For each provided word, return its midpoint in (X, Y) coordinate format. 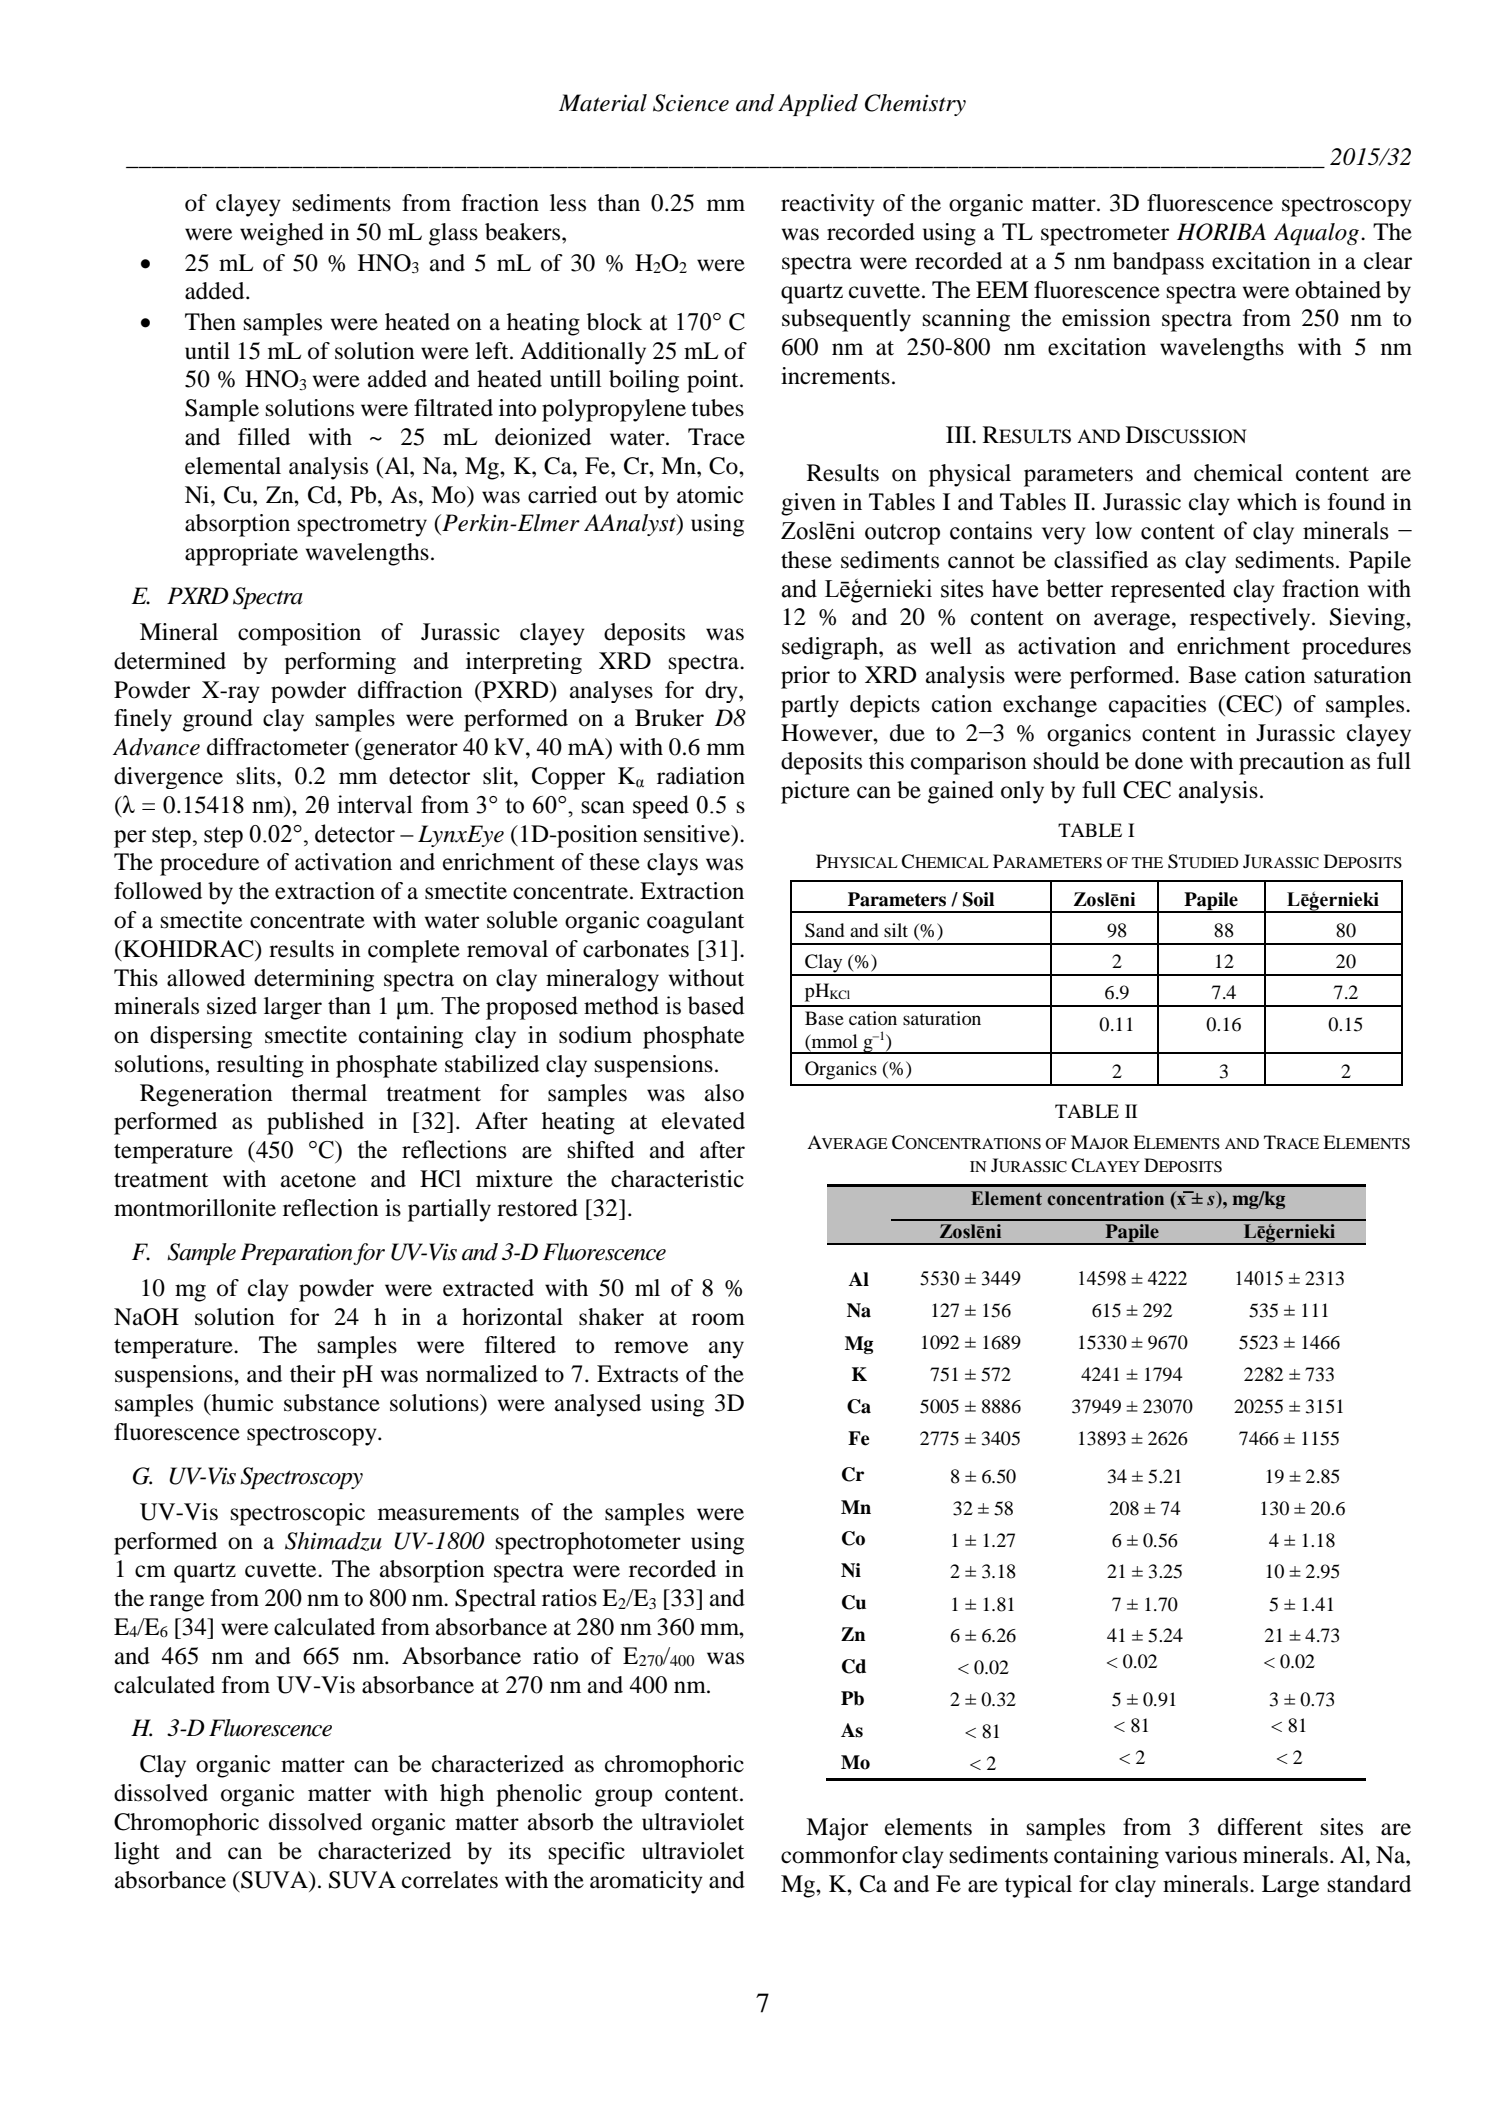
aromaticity (646, 1882)
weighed (282, 234)
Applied (818, 105)
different (1260, 1827)
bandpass (1158, 263)
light (137, 1853)
